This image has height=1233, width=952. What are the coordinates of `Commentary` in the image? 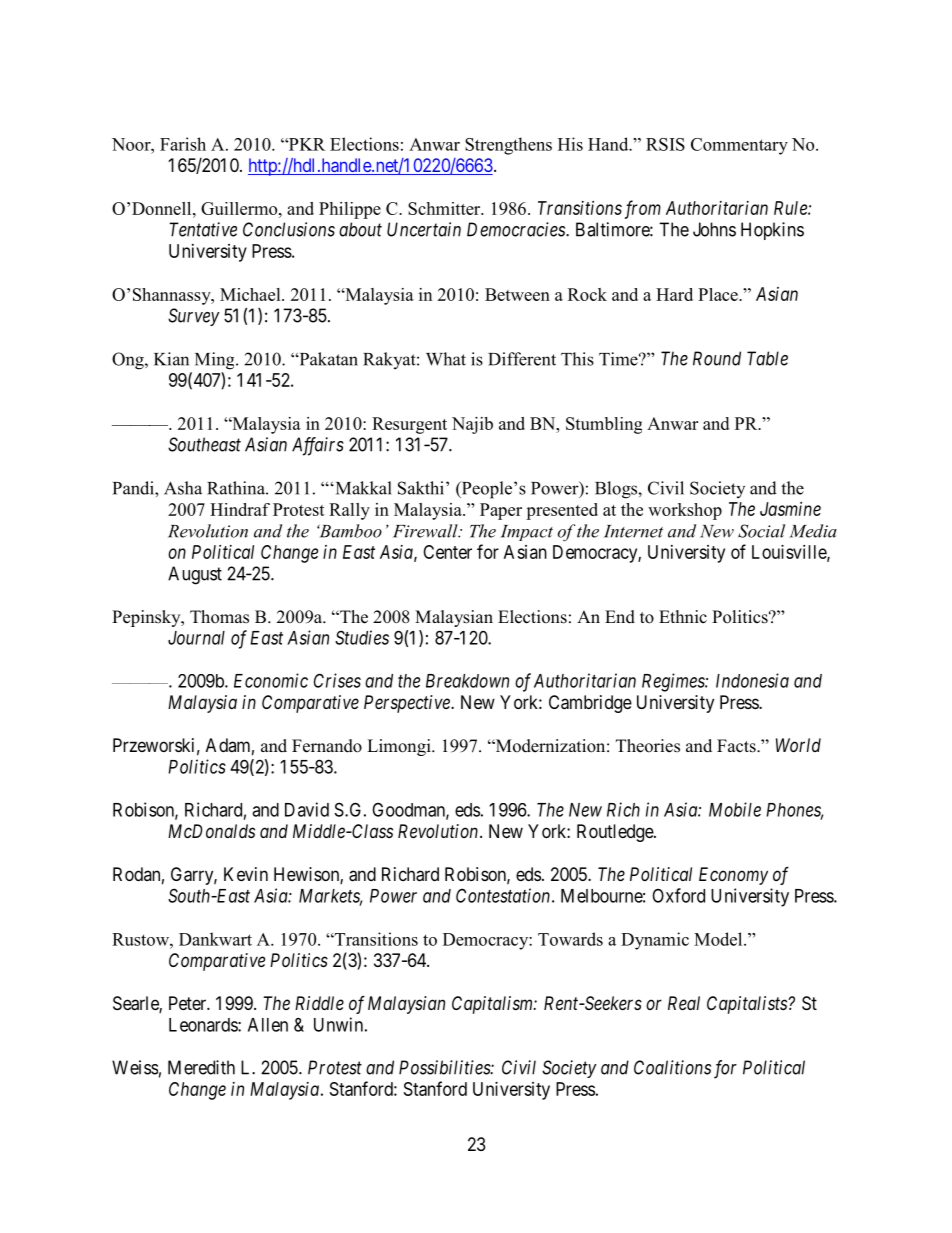 It's located at (739, 146).
